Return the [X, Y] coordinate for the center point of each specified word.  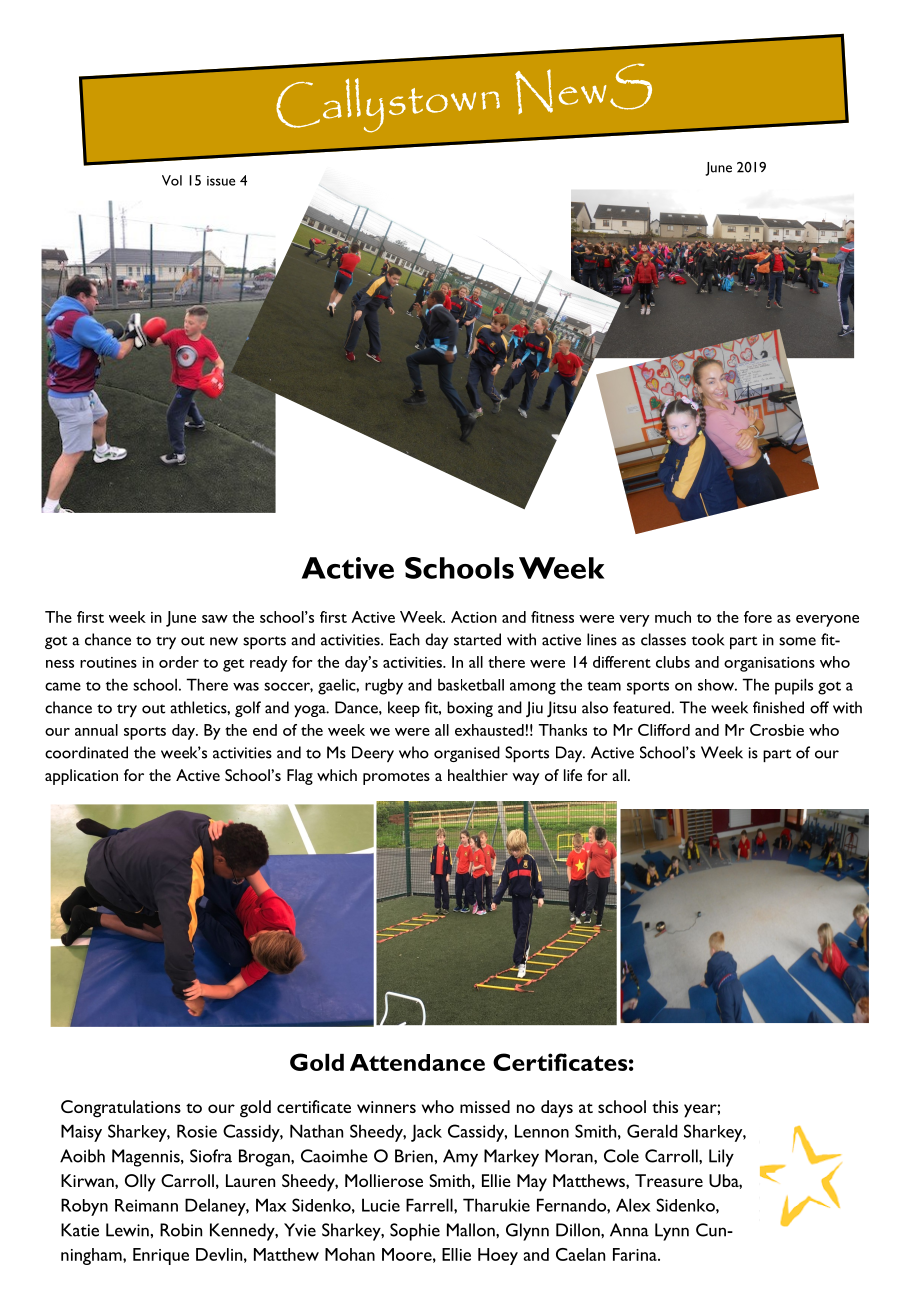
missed [485, 1106]
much [673, 617]
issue [221, 181]
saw [215, 619]
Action [474, 617]
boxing [470, 709]
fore [758, 617]
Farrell [430, 1205]
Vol [172, 180]
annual [96, 730]
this [665, 1106]
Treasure [669, 1180]
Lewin [127, 1230]
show [717, 685]
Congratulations [121, 1109]
